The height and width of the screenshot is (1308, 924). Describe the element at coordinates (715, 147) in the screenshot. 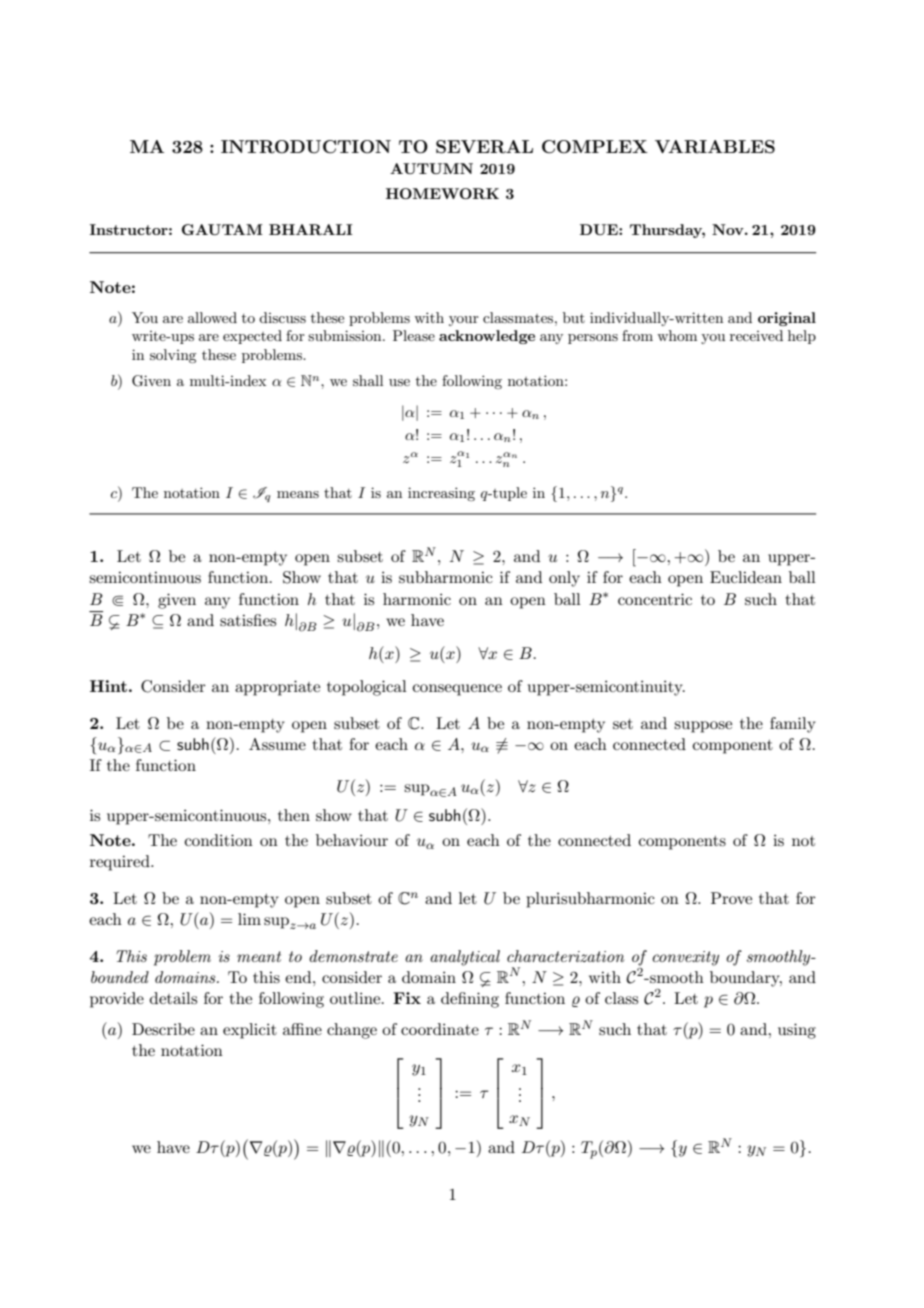

I see `VARIABLES` at that location.
